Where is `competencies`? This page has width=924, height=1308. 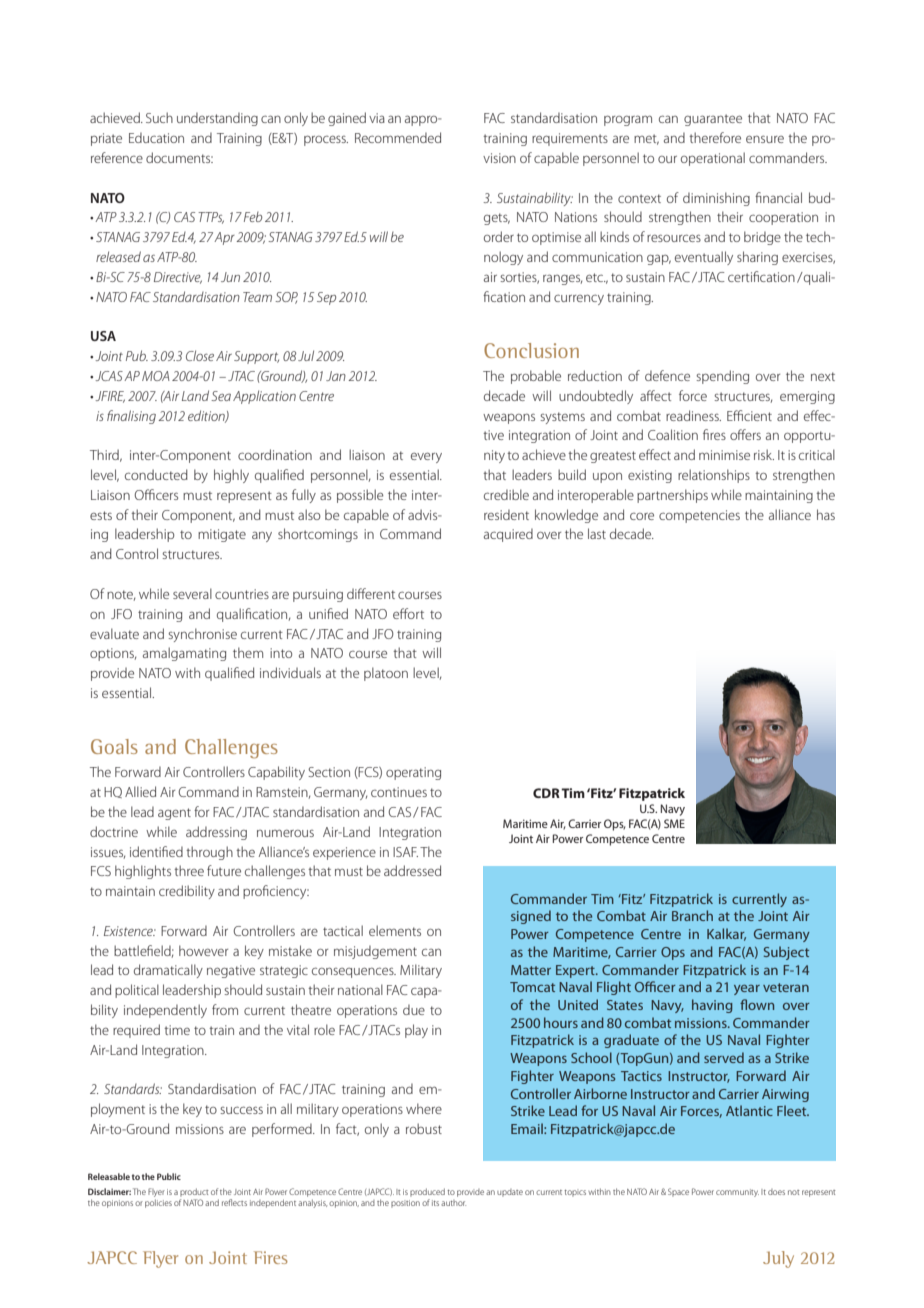
competencies is located at coordinates (699, 516).
